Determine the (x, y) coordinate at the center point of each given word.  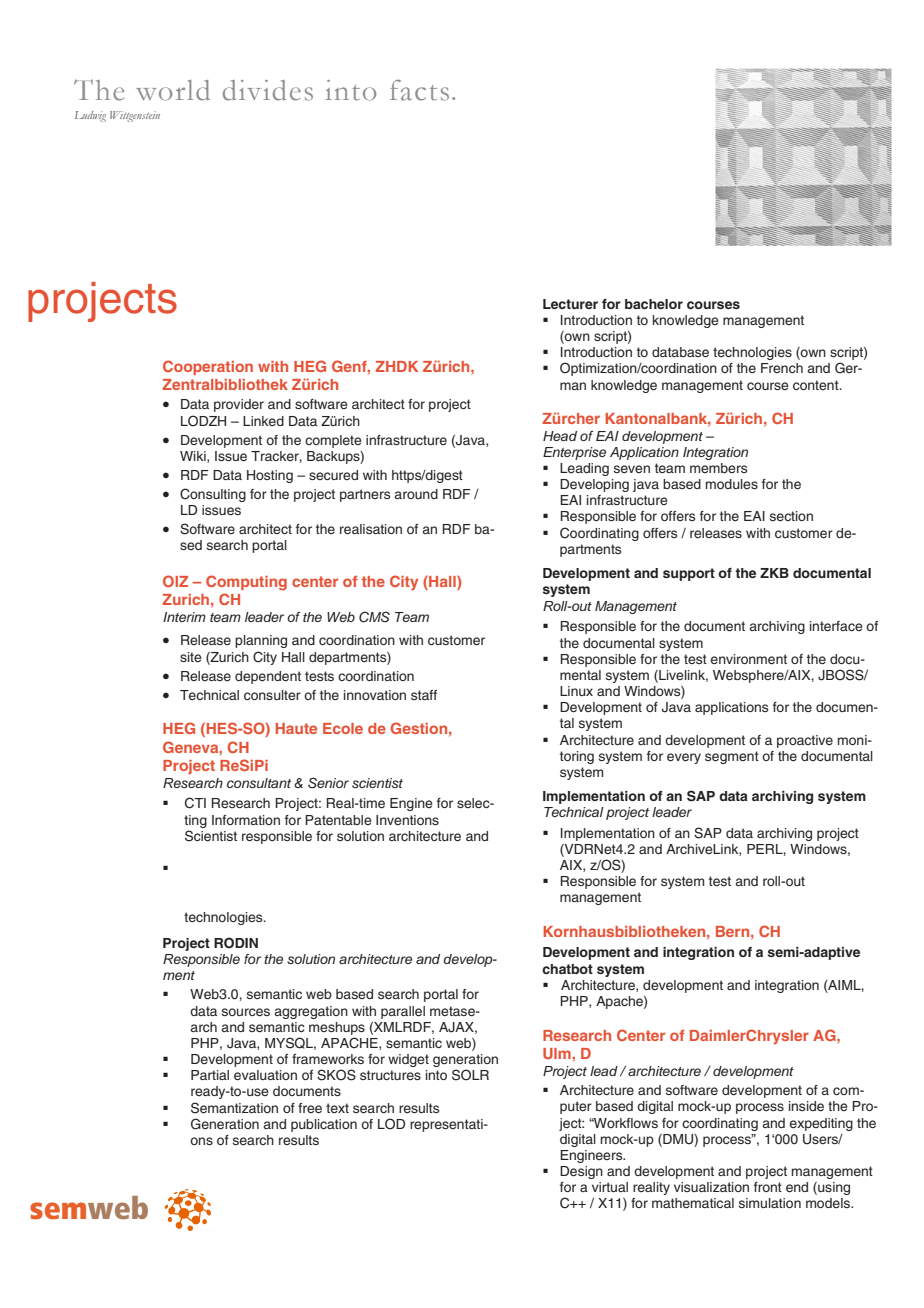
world (173, 90)
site (190, 657)
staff (424, 695)
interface (836, 626)
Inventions (407, 820)
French (782, 368)
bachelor (654, 304)
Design (581, 1172)
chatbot (567, 969)
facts (419, 90)
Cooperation (208, 367)
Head (560, 436)
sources (246, 1012)
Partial (210, 1075)
